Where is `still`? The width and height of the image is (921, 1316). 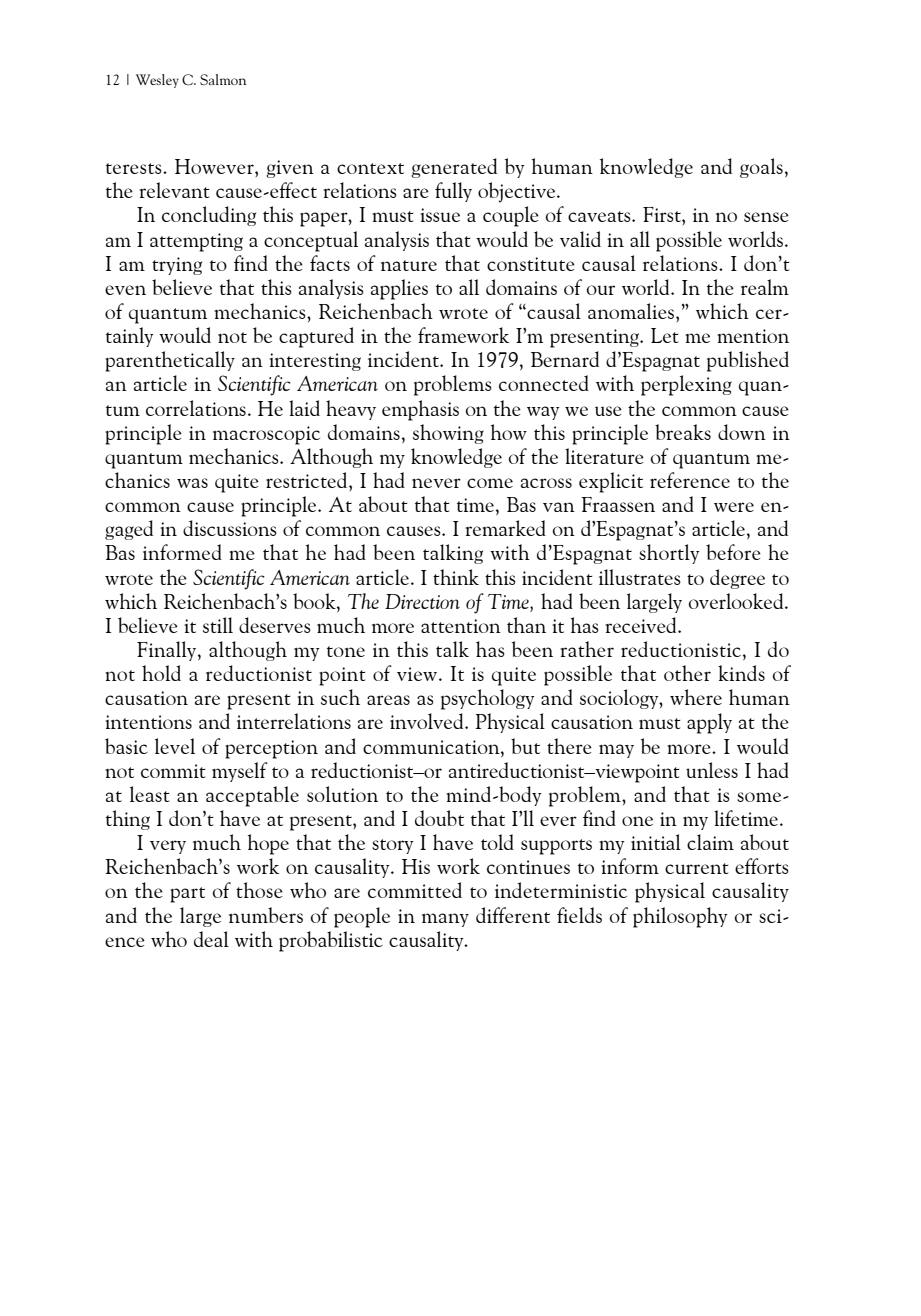
still is located at coordinates (218, 625).
